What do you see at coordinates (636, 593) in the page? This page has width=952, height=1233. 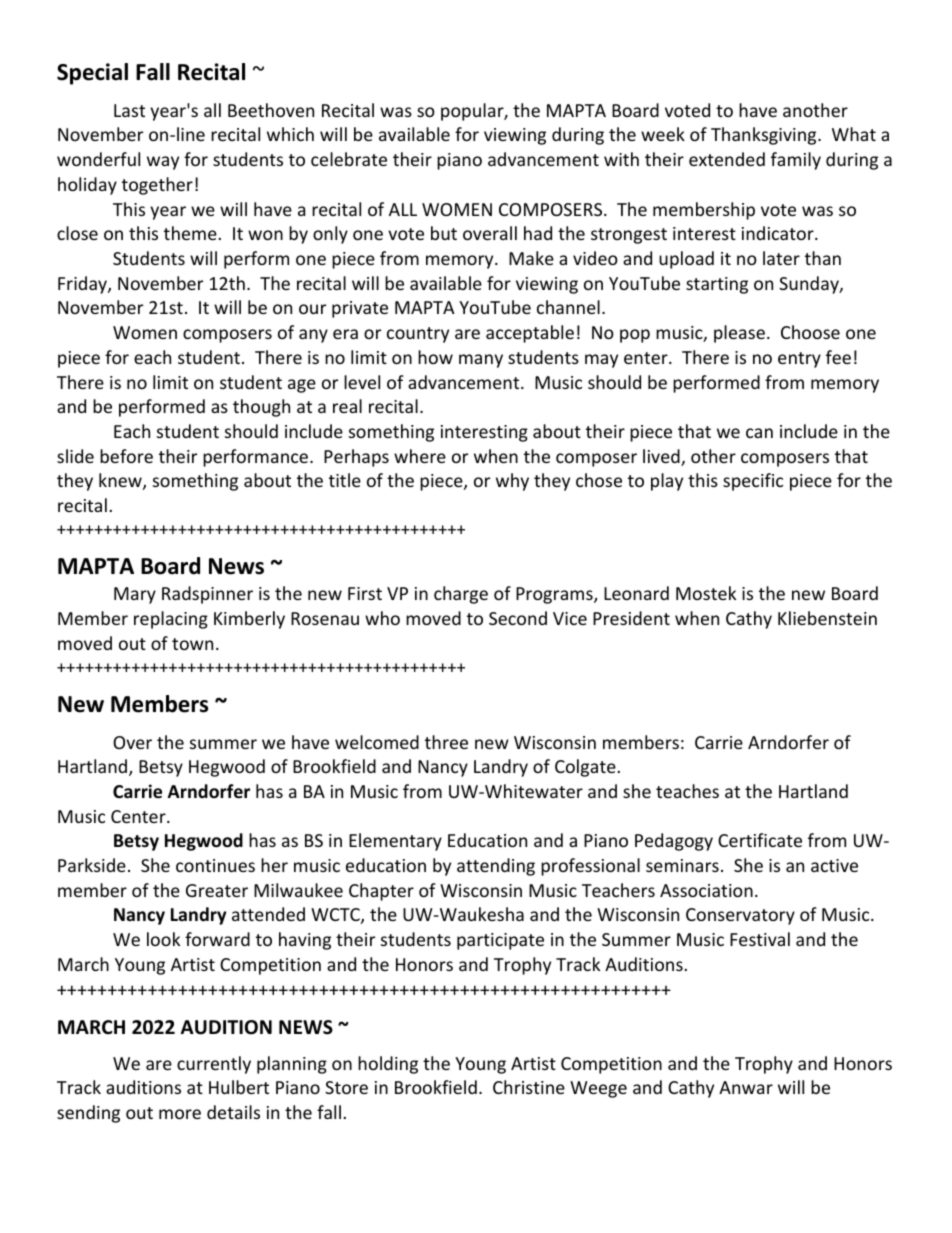 I see `Leonard` at bounding box center [636, 593].
